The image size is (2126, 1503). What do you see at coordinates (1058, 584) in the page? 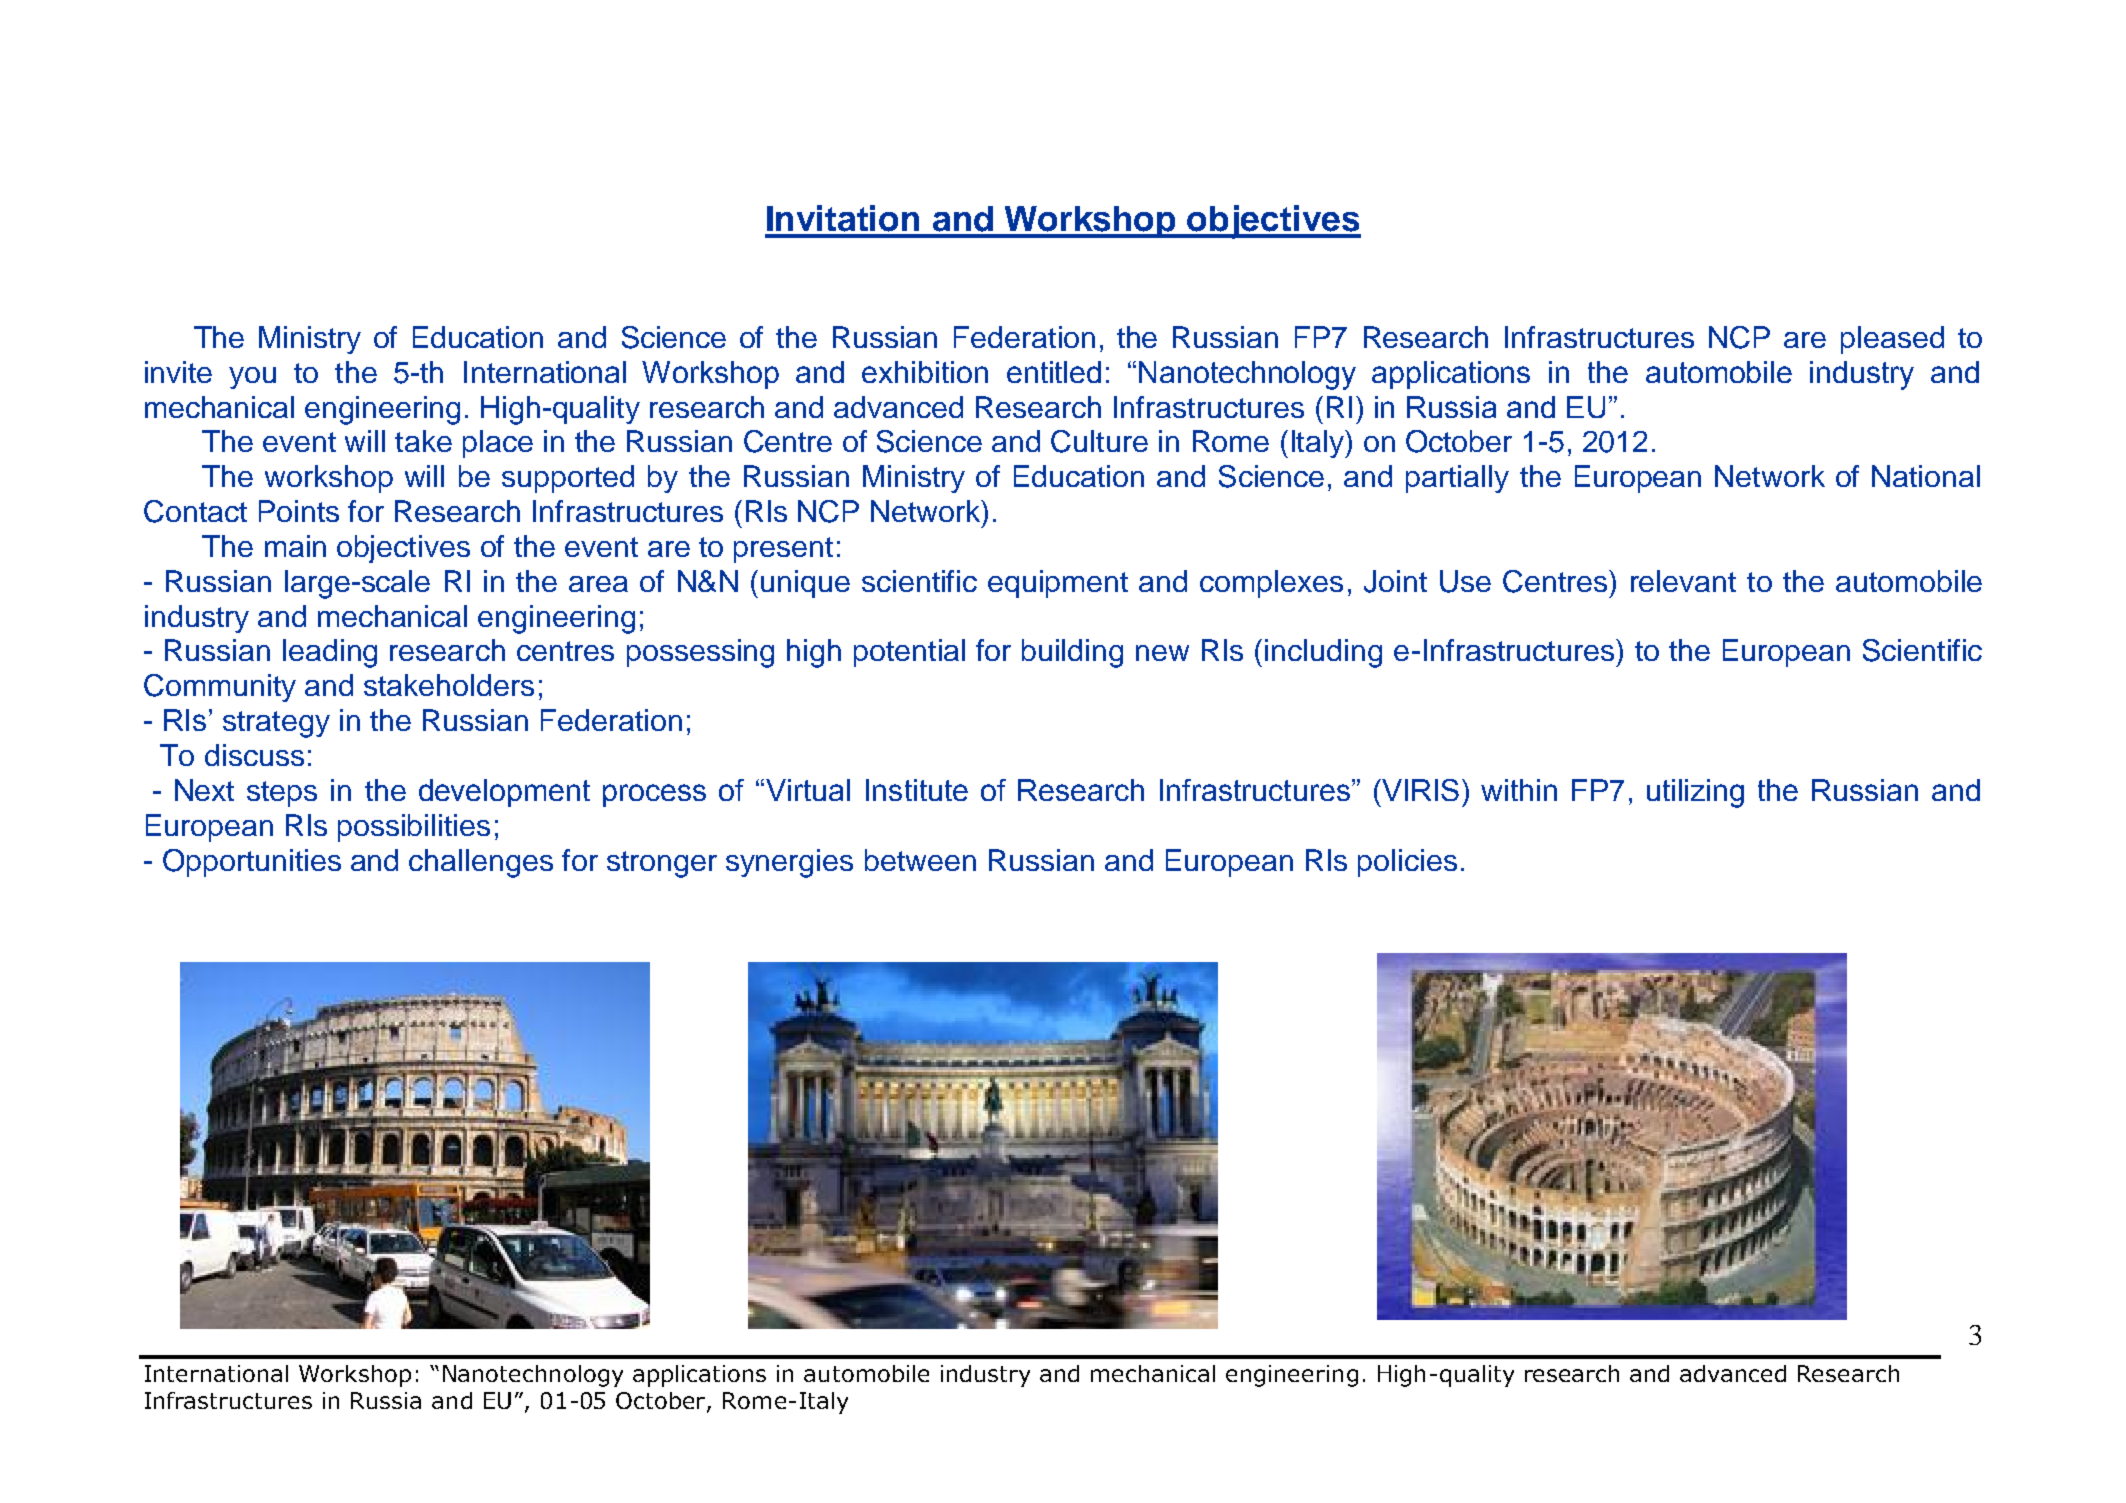
I see `equipment` at bounding box center [1058, 584].
